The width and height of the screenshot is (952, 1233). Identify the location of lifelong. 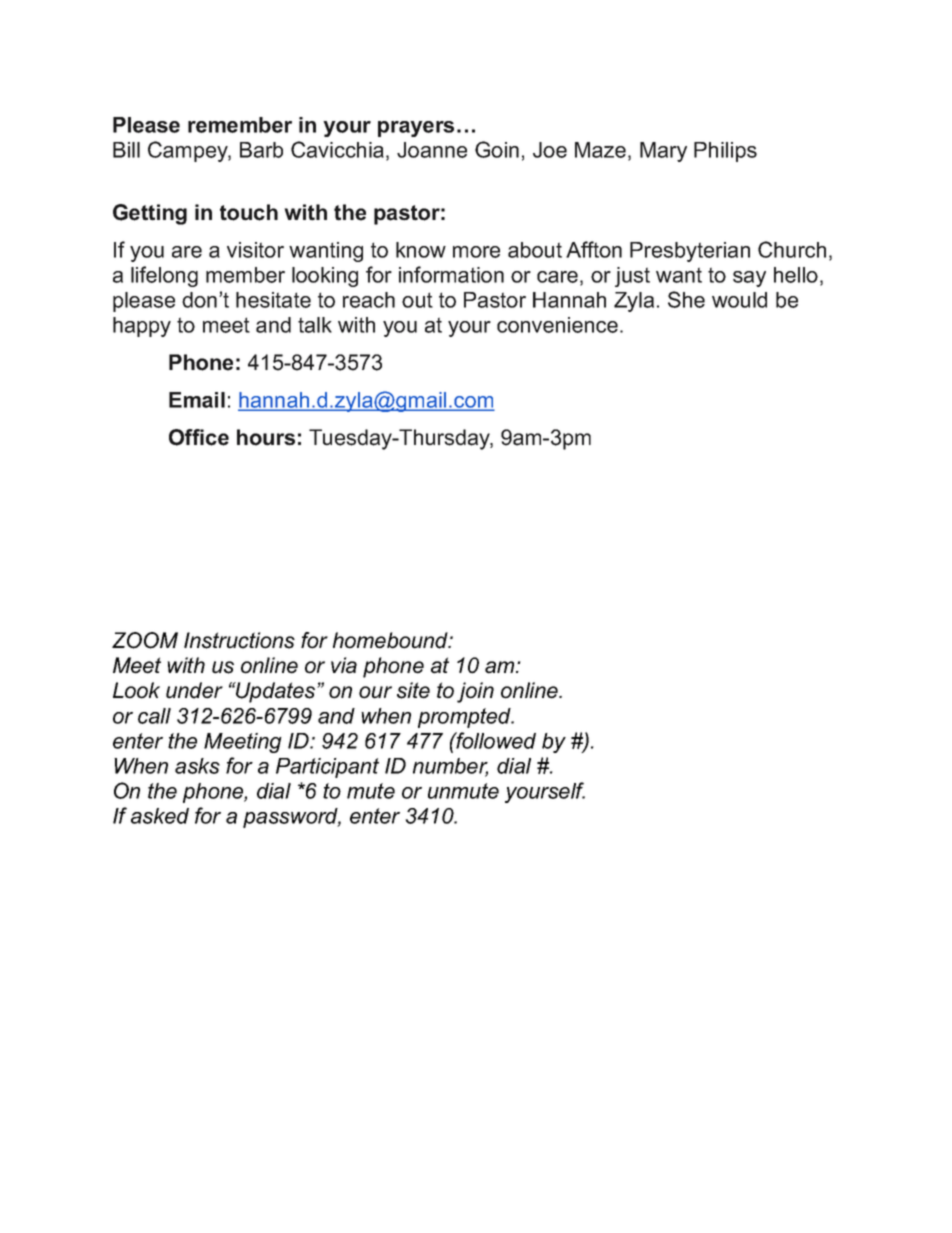
(164, 276).
